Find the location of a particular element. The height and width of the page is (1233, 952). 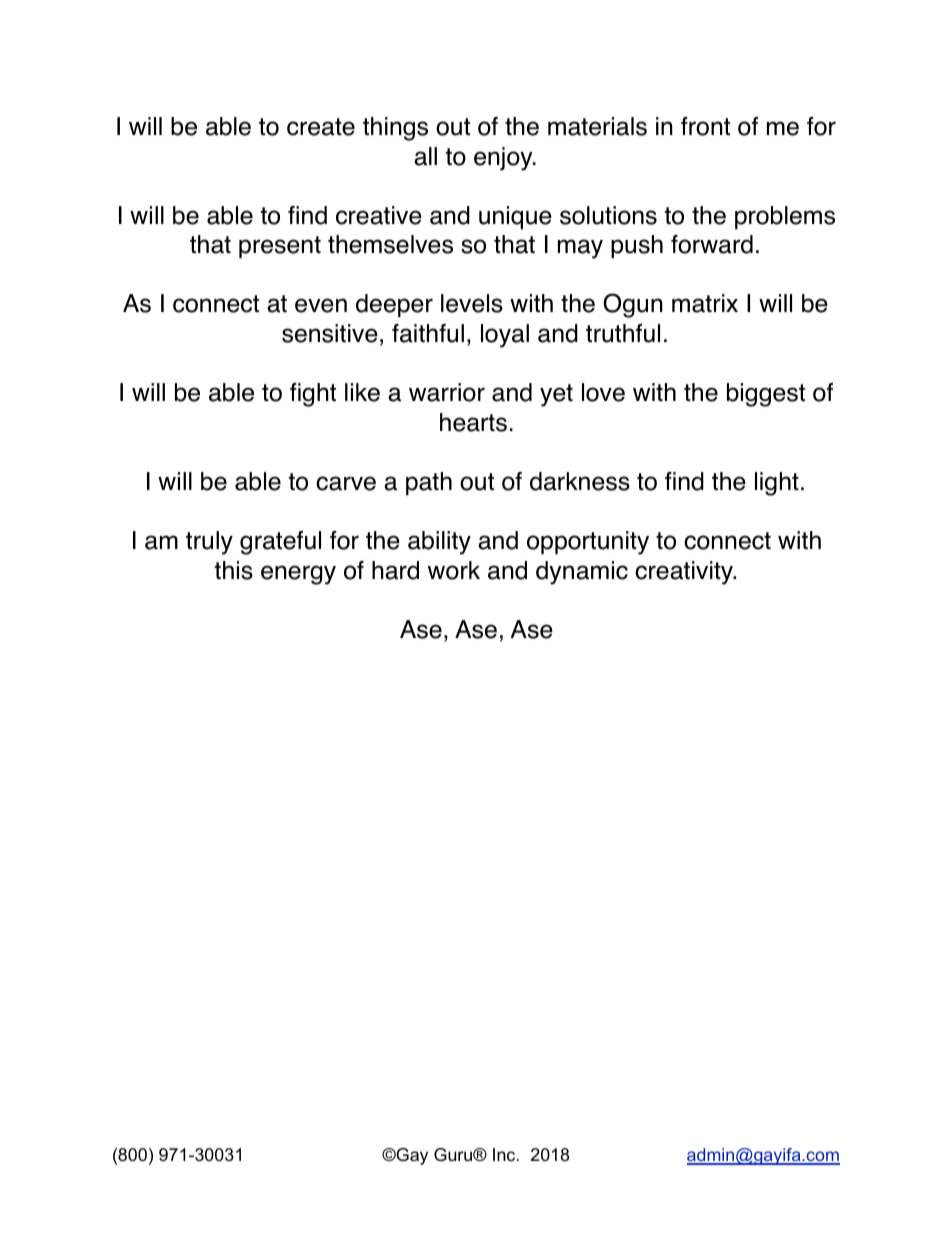

front is located at coordinates (705, 126).
